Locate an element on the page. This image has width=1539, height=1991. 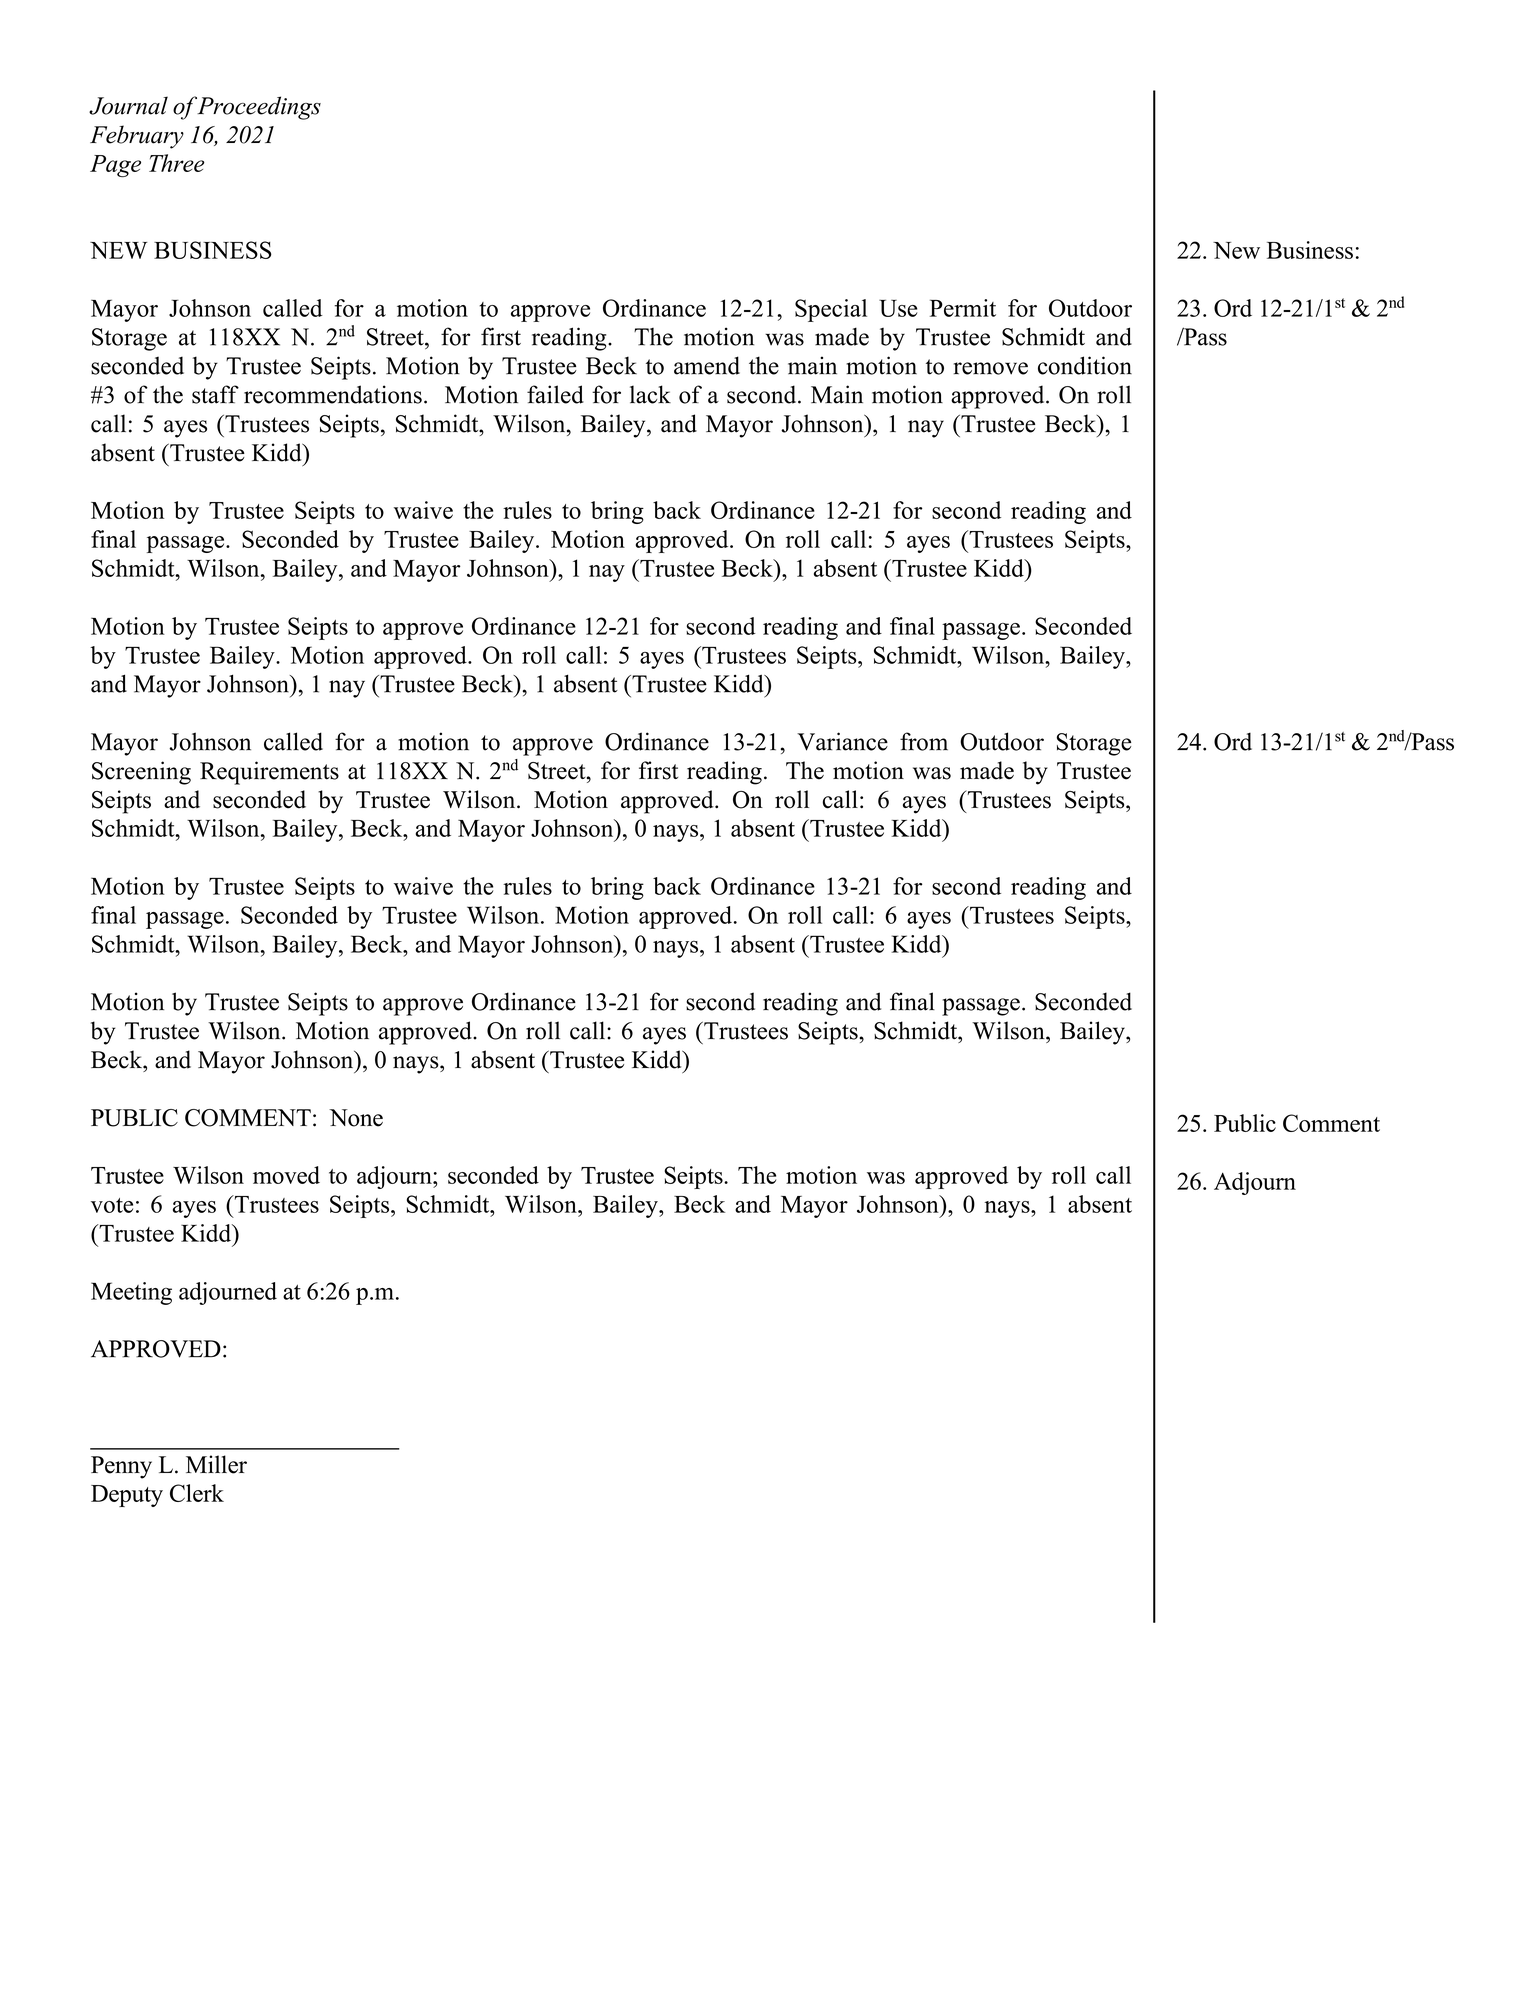
failed is located at coordinates (555, 394).
